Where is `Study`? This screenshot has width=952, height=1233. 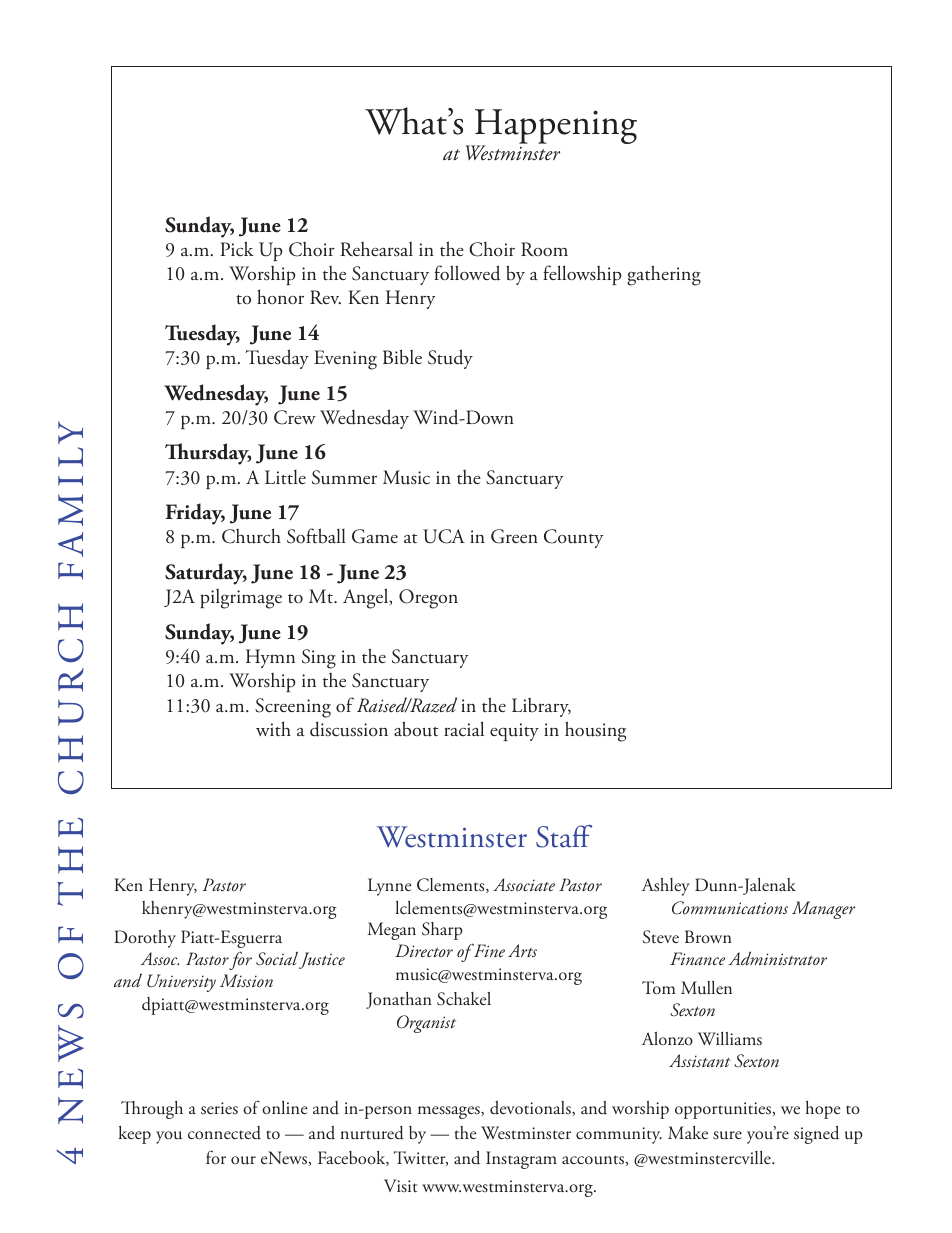
Study is located at coordinates (450, 359).
